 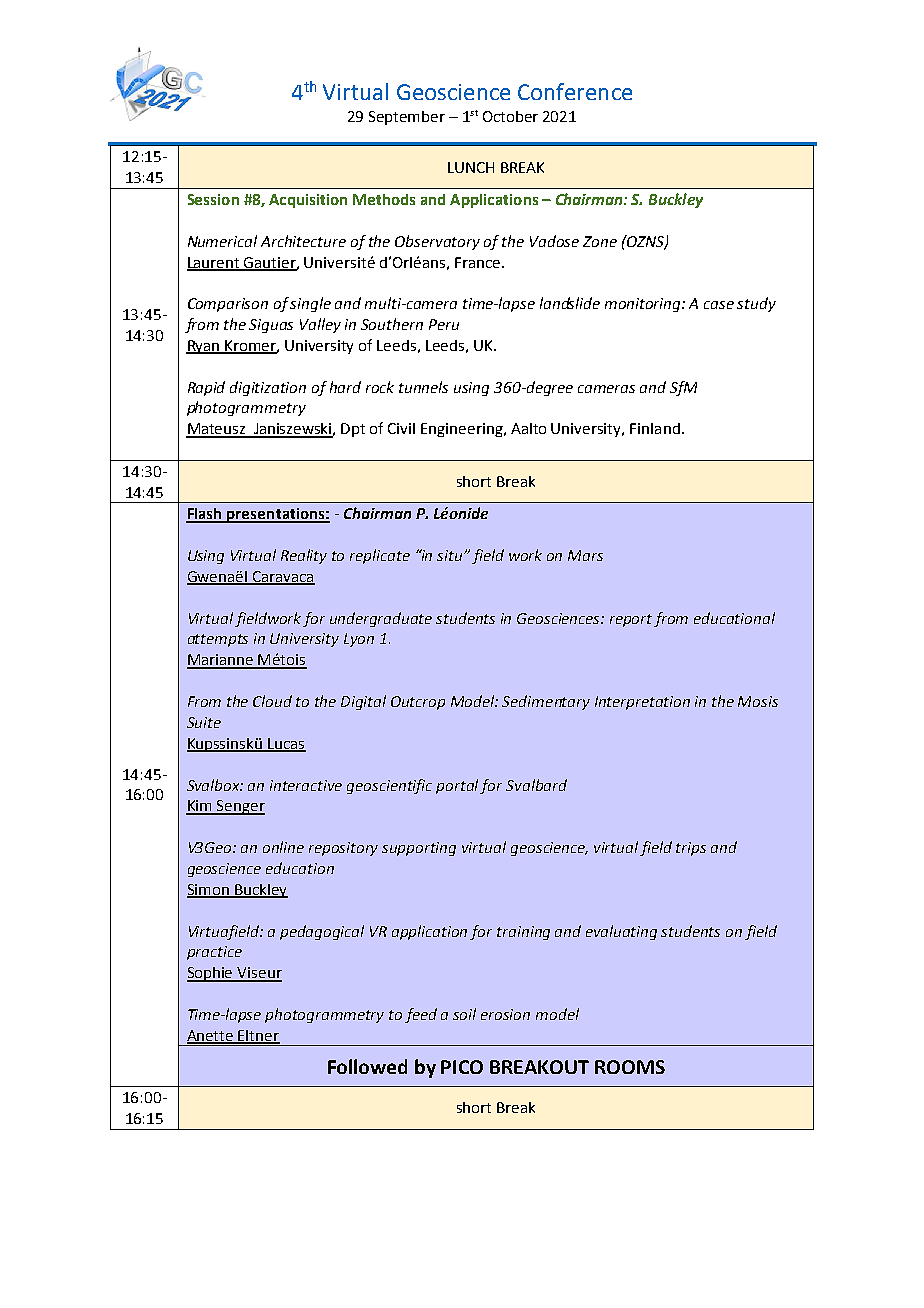 What do you see at coordinates (575, 91) in the page?
I see `Conference` at bounding box center [575, 91].
